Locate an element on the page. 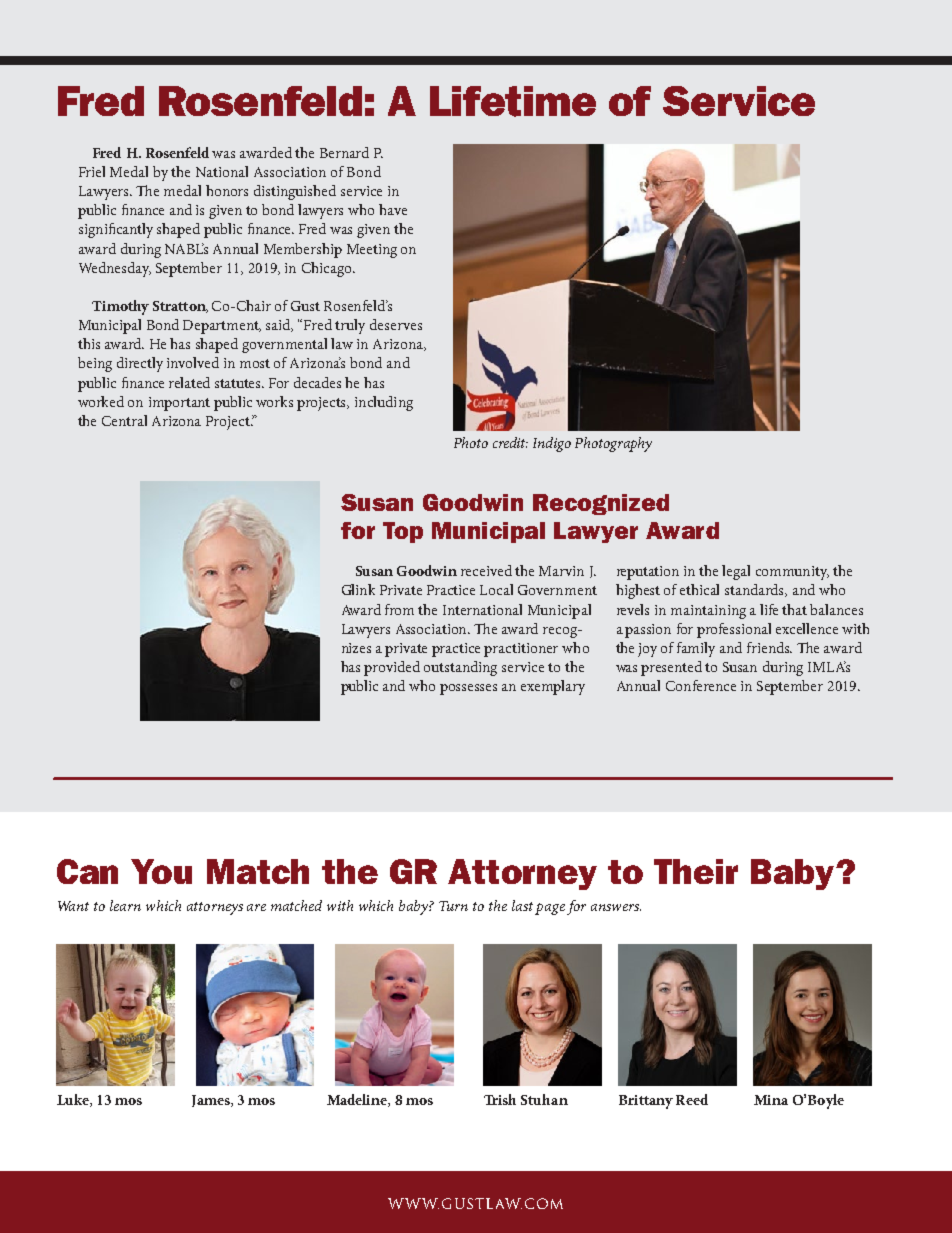 The width and height of the image is (952, 1233). Meeting is located at coordinates (372, 251).
